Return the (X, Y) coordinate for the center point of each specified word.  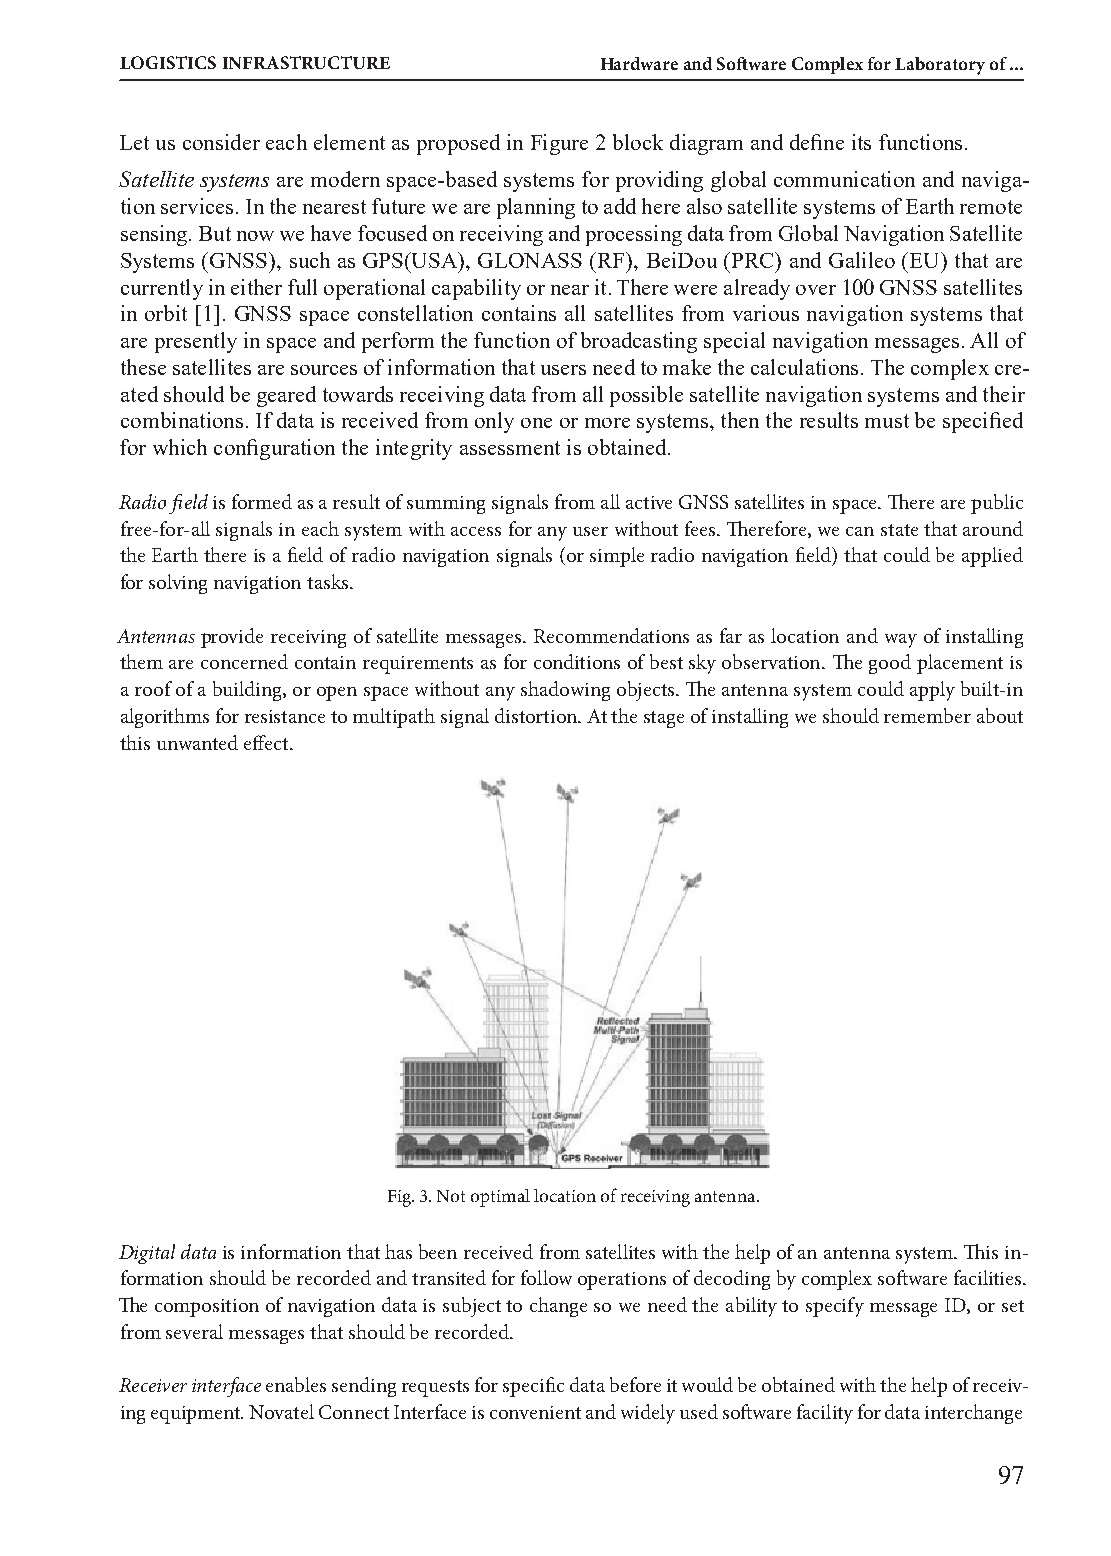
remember (927, 715)
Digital (147, 1254)
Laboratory (940, 66)
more (607, 423)
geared (286, 396)
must (887, 421)
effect (267, 742)
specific (533, 1387)
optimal (500, 1198)
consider (221, 142)
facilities (989, 1277)
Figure (559, 144)
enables (296, 1384)
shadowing (565, 691)
